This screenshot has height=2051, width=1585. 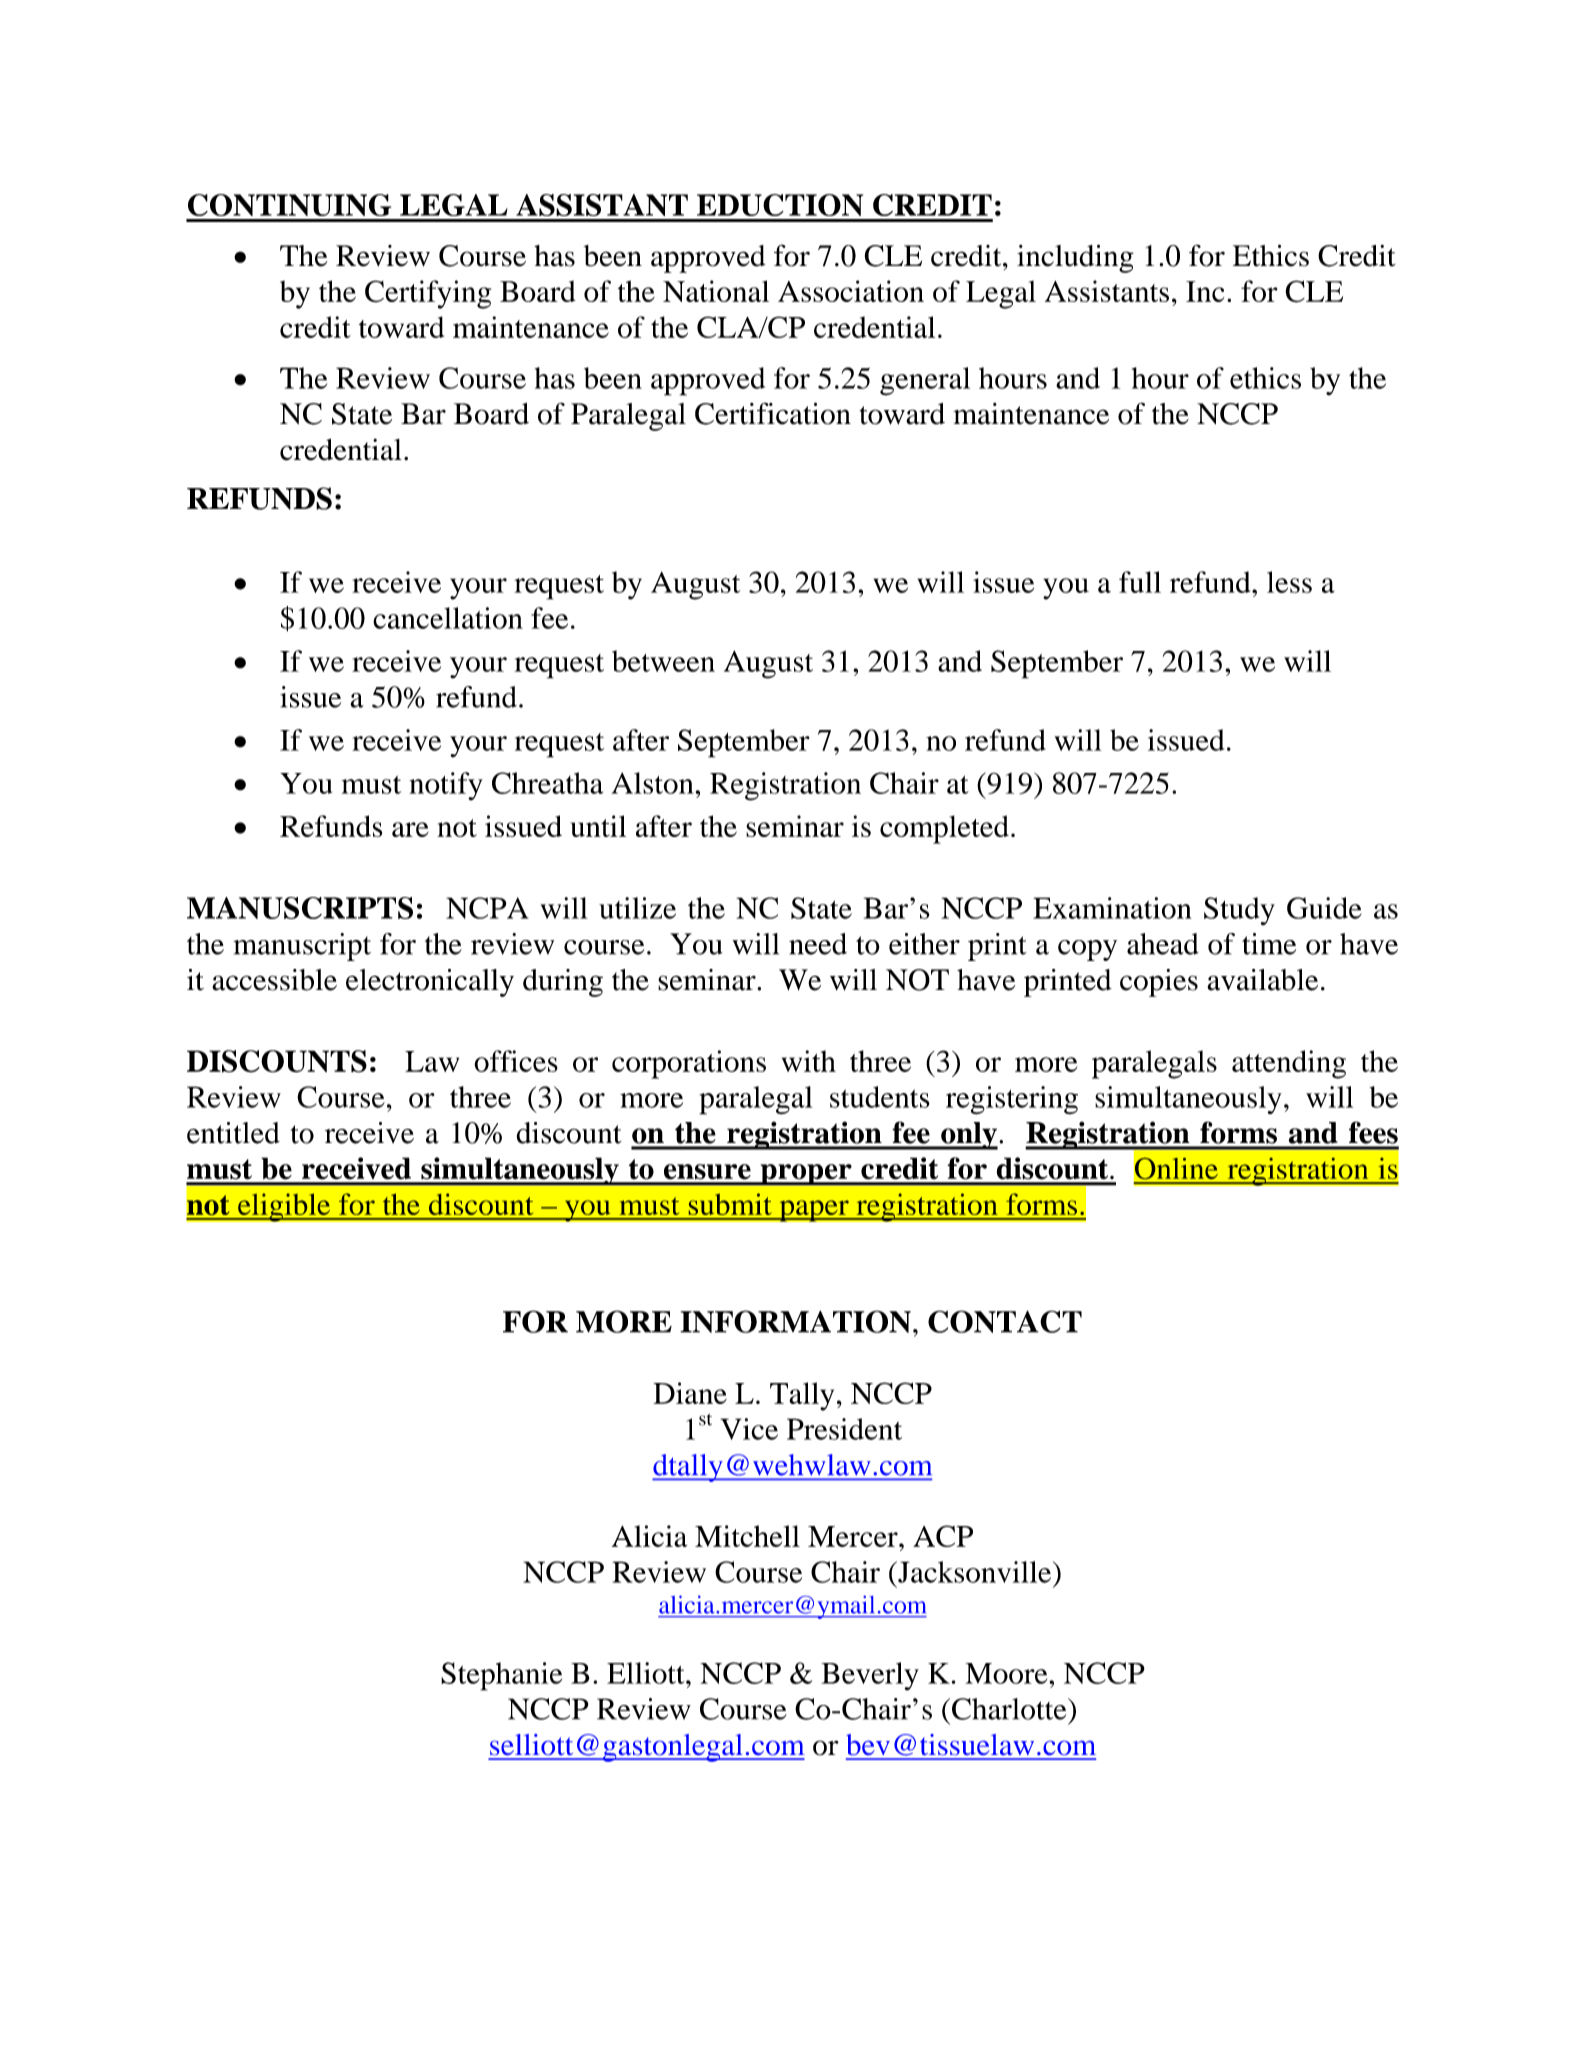 What do you see at coordinates (1159, 983) in the screenshot?
I see `copies` at bounding box center [1159, 983].
